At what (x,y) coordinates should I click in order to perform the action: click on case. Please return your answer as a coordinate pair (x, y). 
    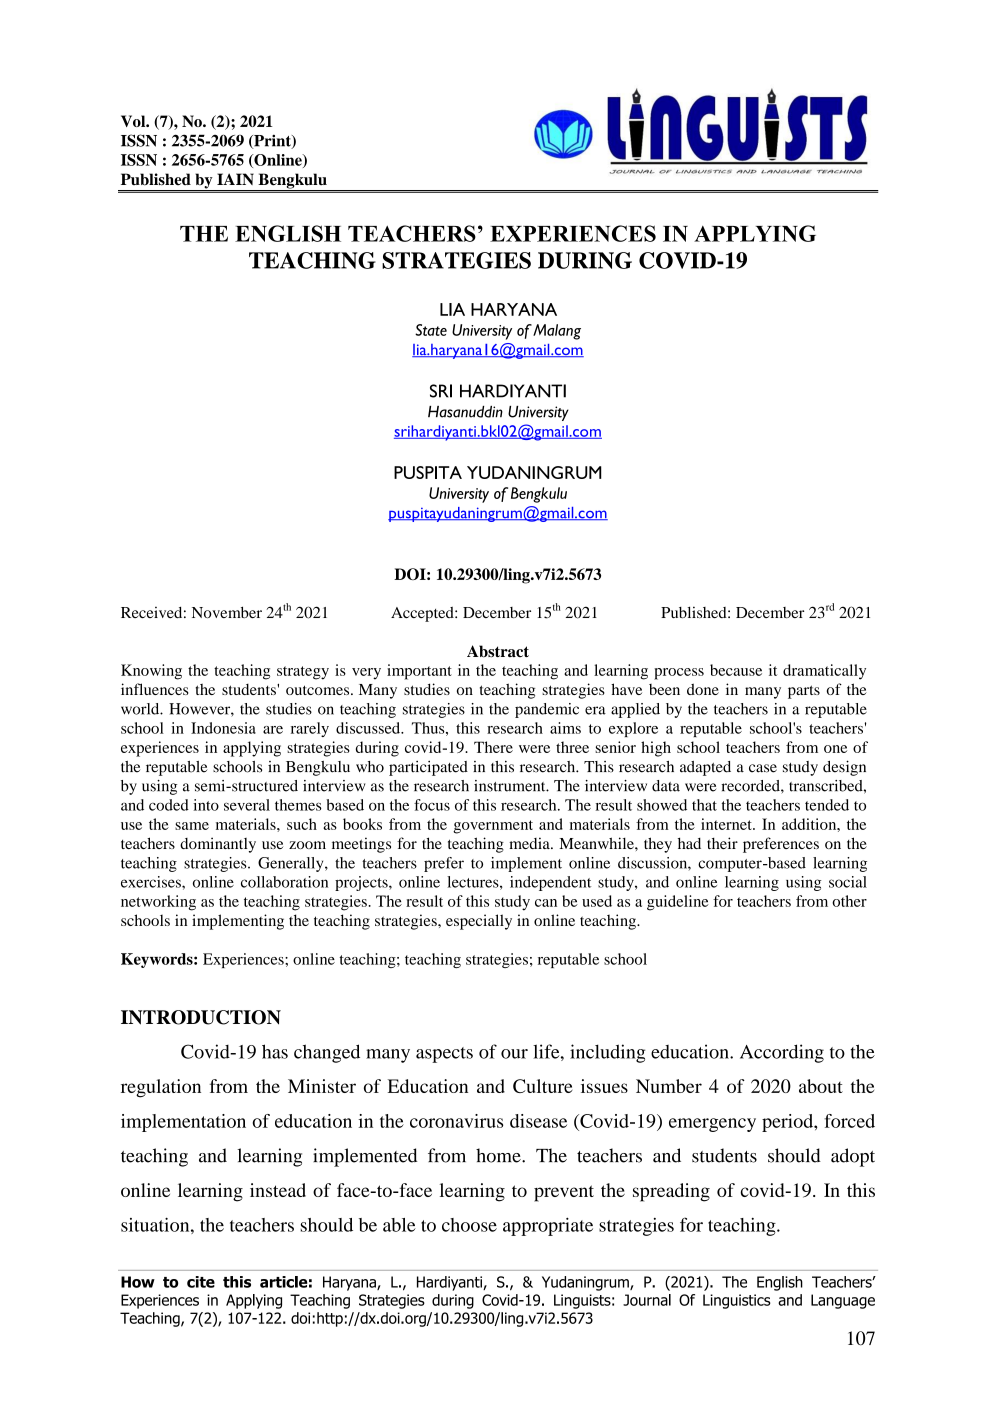
    Looking at the image, I should click on (763, 768).
